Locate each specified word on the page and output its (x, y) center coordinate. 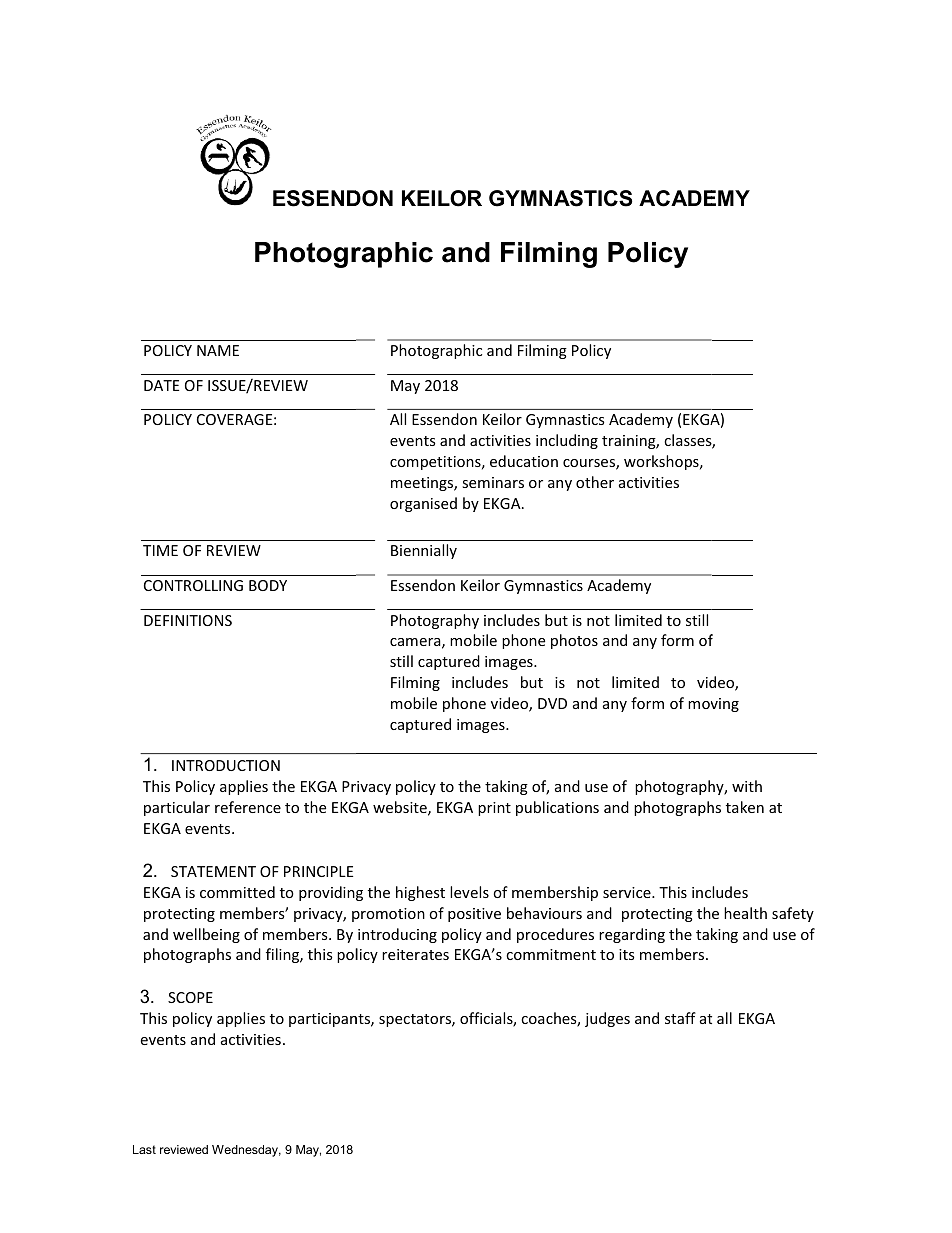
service (628, 892)
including (567, 441)
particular (177, 808)
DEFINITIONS (188, 620)
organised (423, 504)
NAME (218, 350)
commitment (551, 954)
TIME (160, 550)
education (524, 461)
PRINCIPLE (318, 871)
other (595, 482)
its (626, 954)
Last (144, 1149)
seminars (493, 482)
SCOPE (190, 997)
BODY (268, 585)
